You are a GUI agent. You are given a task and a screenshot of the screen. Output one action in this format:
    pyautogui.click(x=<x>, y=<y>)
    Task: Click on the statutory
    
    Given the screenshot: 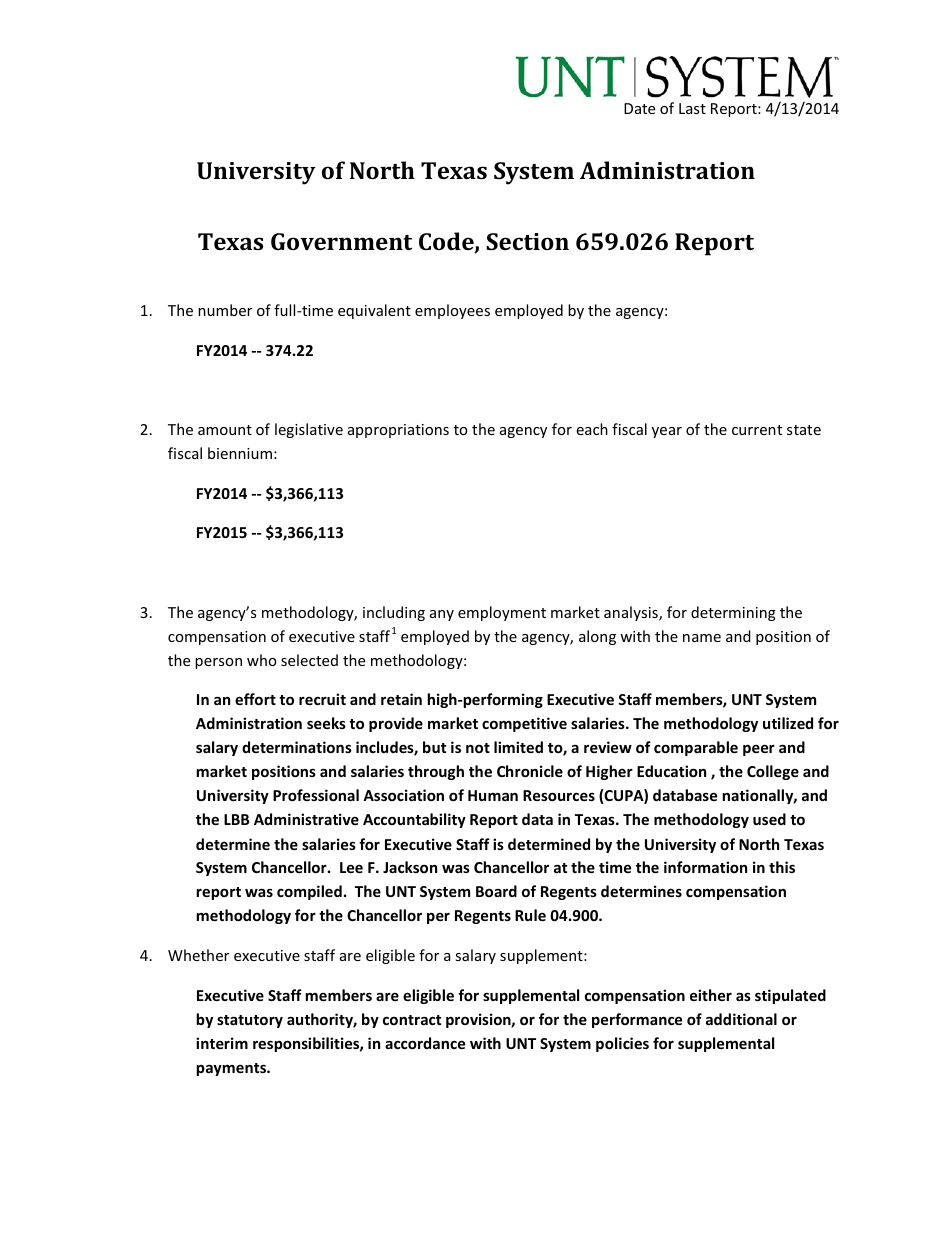 What is the action you would take?
    pyautogui.click(x=250, y=1021)
